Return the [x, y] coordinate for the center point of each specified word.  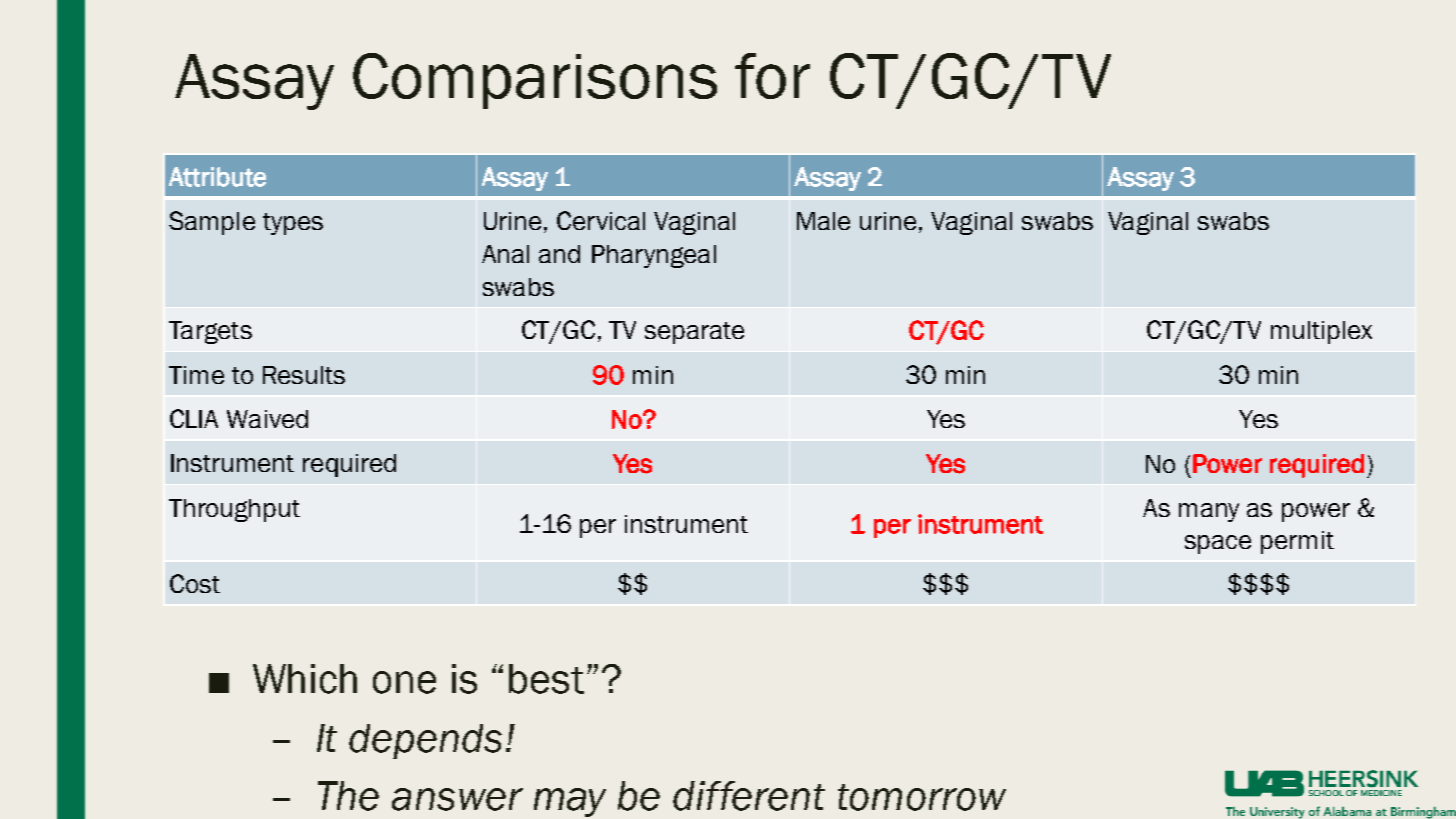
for [772, 76]
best [546, 679]
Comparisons [535, 81]
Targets [210, 332]
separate [694, 333]
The [348, 796]
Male [823, 221]
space [1218, 544]
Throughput [234, 510]
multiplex [1321, 332]
